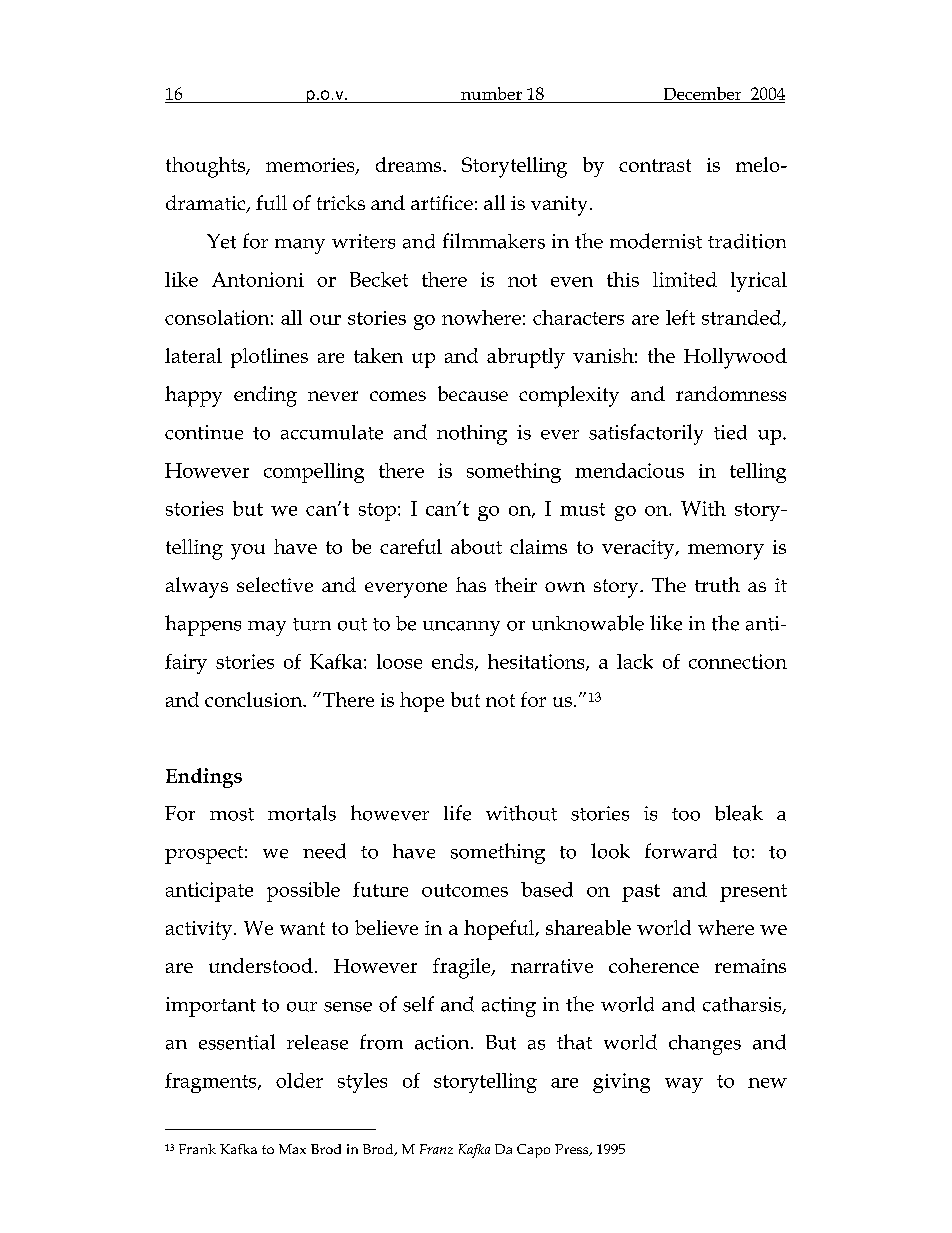  I want to click on want, so click(302, 928).
